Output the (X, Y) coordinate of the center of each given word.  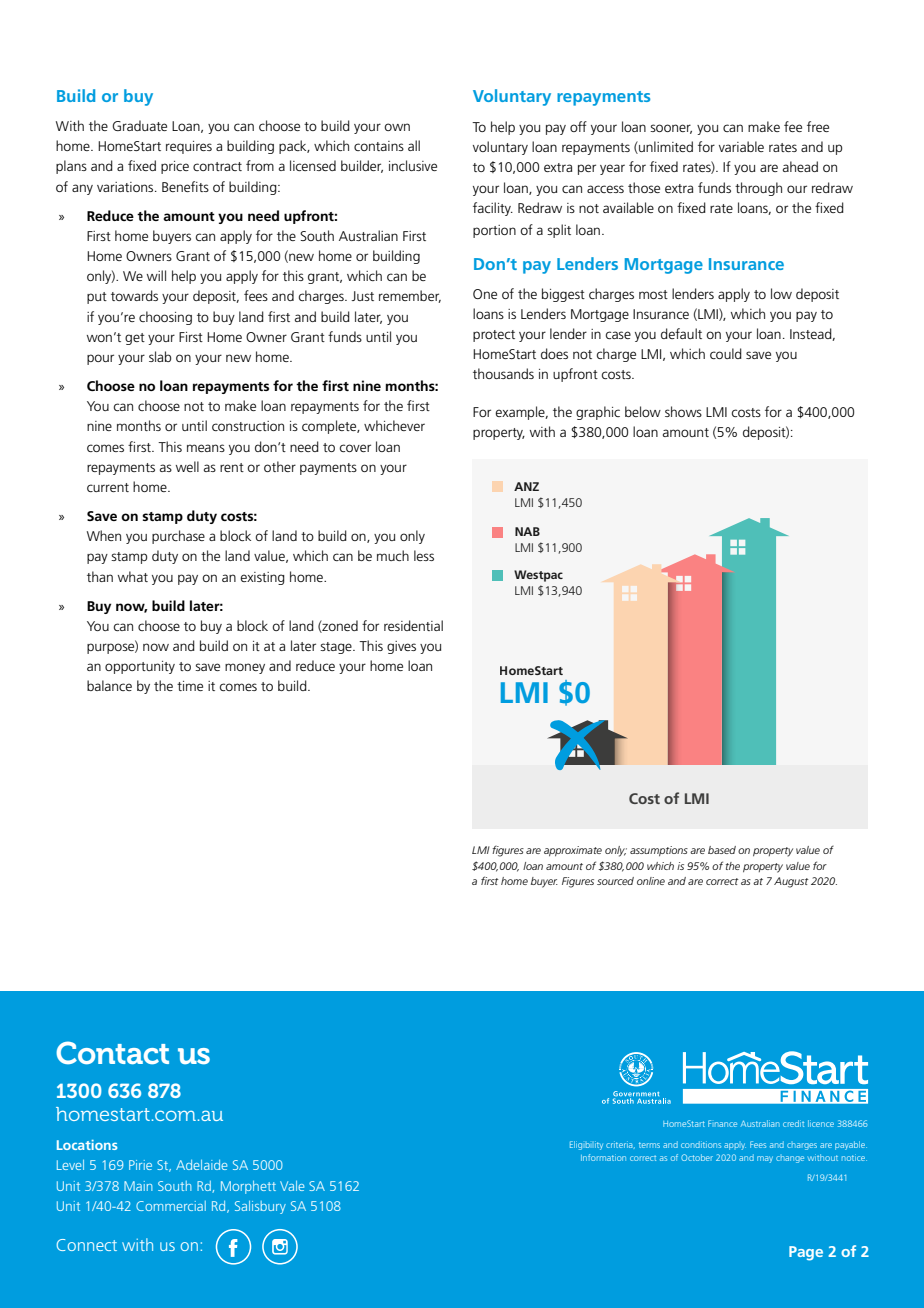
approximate (573, 851)
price (175, 167)
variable (741, 146)
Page (806, 1253)
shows (683, 411)
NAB (527, 531)
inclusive (413, 165)
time (190, 686)
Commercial (171, 1206)
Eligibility (586, 1145)
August (791, 882)
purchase (178, 537)
